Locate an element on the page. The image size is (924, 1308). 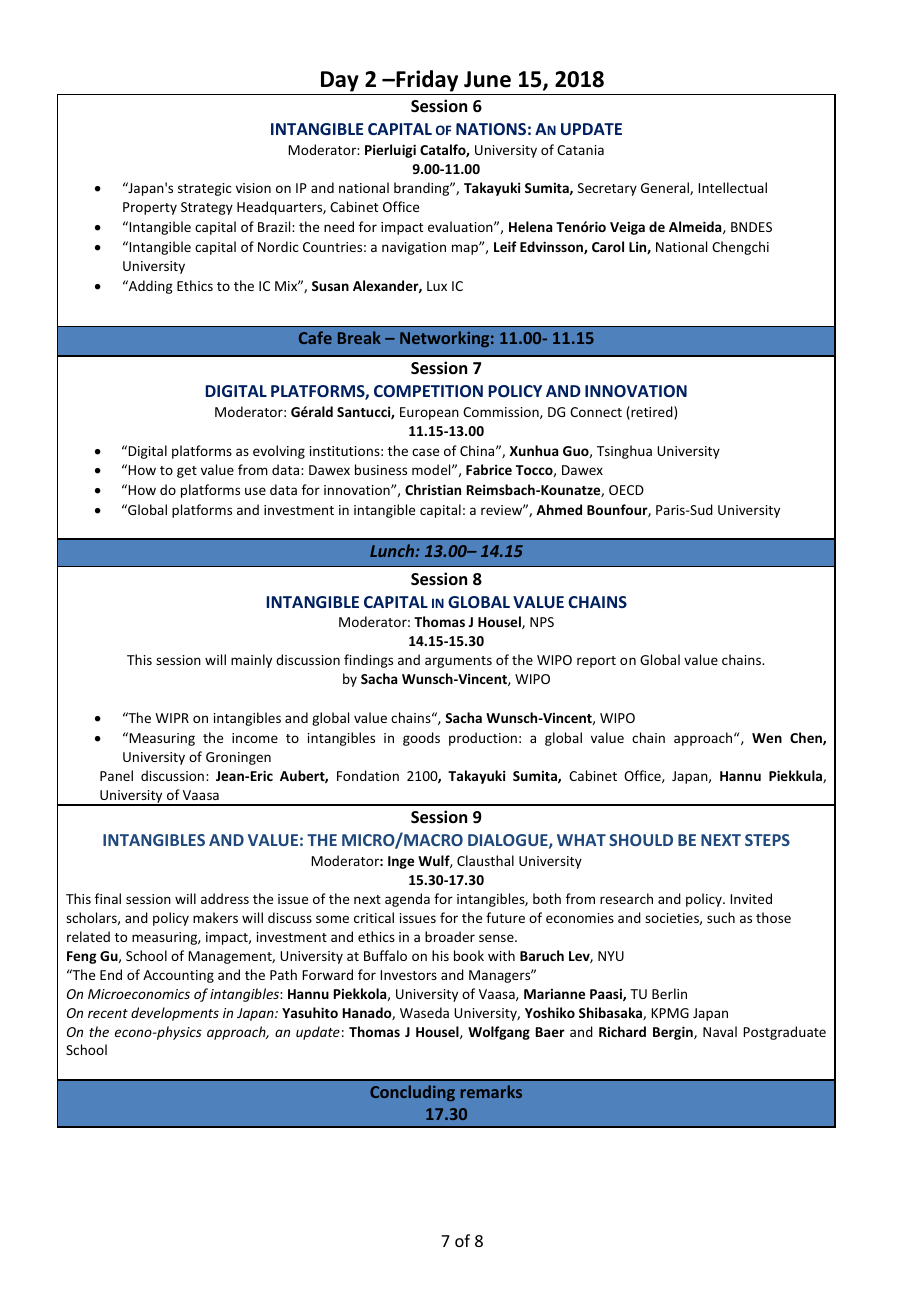
strategic is located at coordinates (205, 189).
